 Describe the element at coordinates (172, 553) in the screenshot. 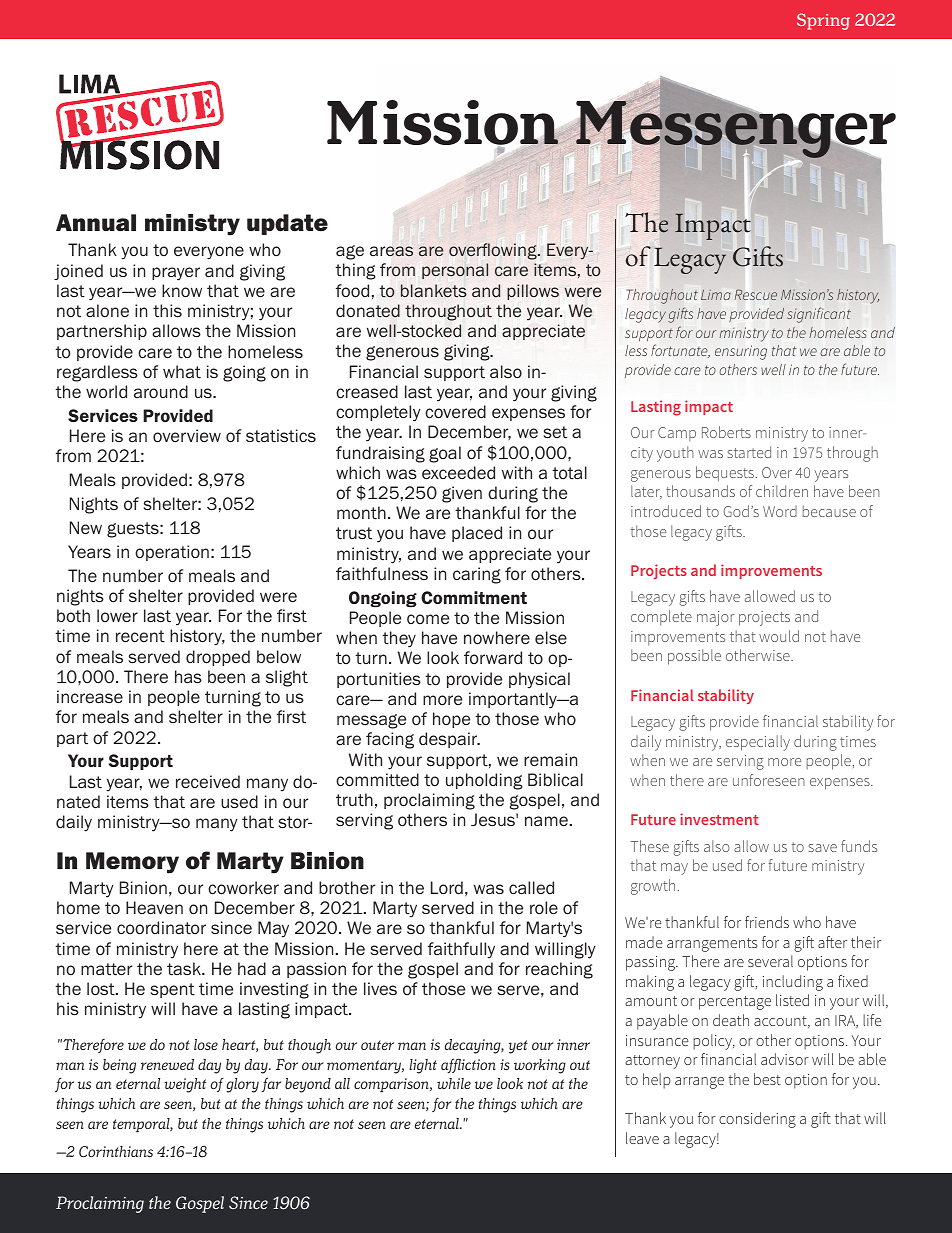

I see `operation` at that location.
